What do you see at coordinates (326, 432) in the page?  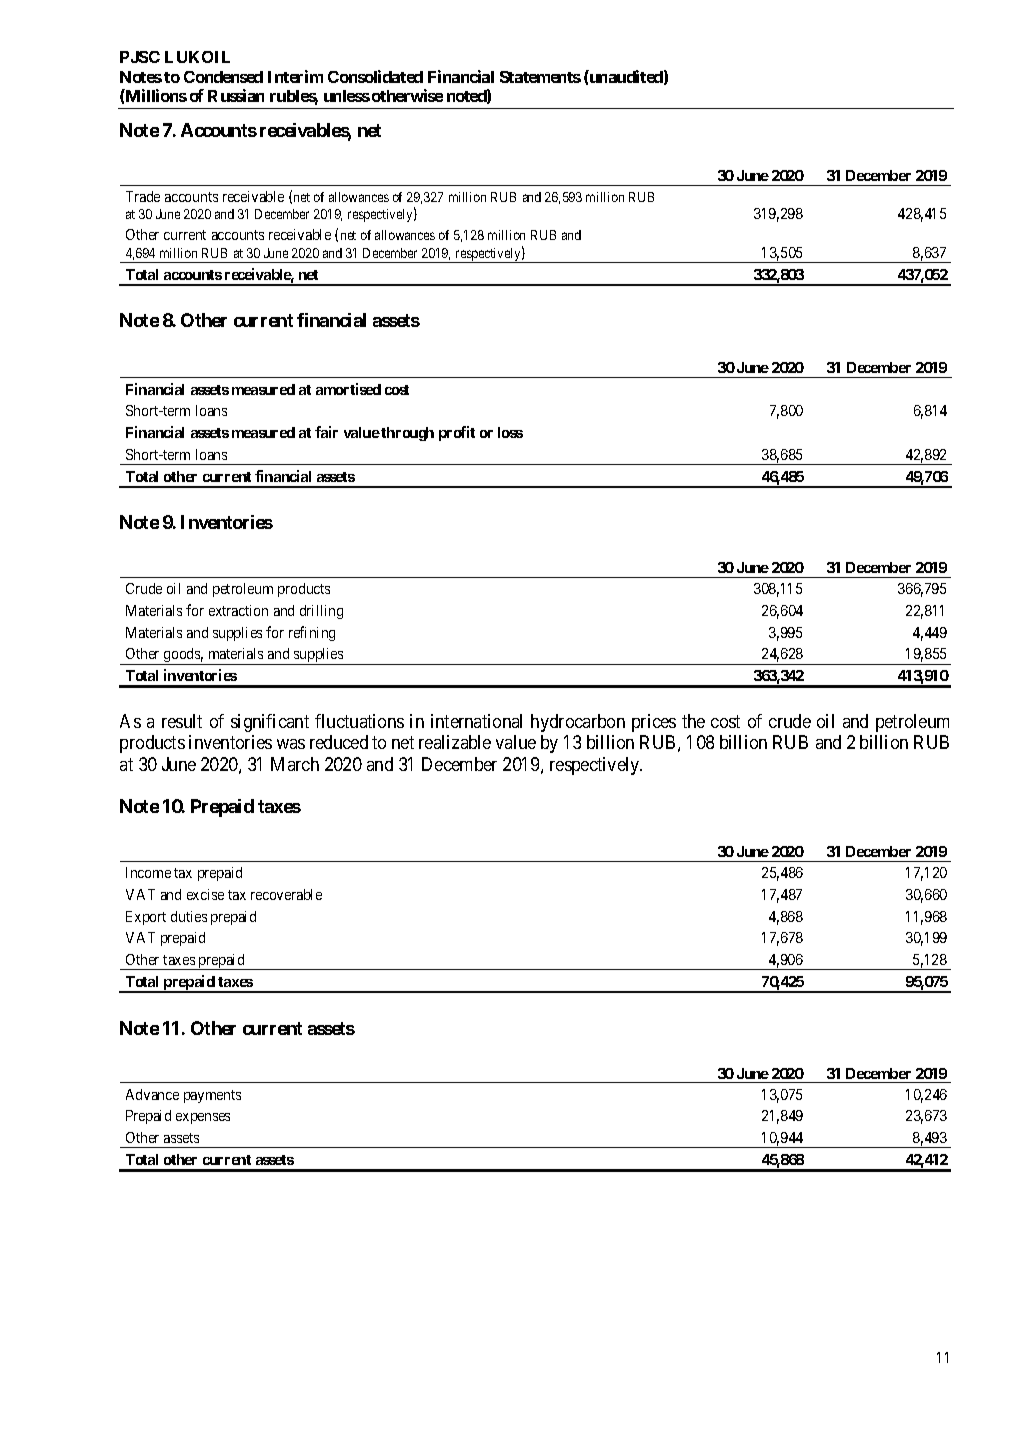 I see `fair` at bounding box center [326, 432].
